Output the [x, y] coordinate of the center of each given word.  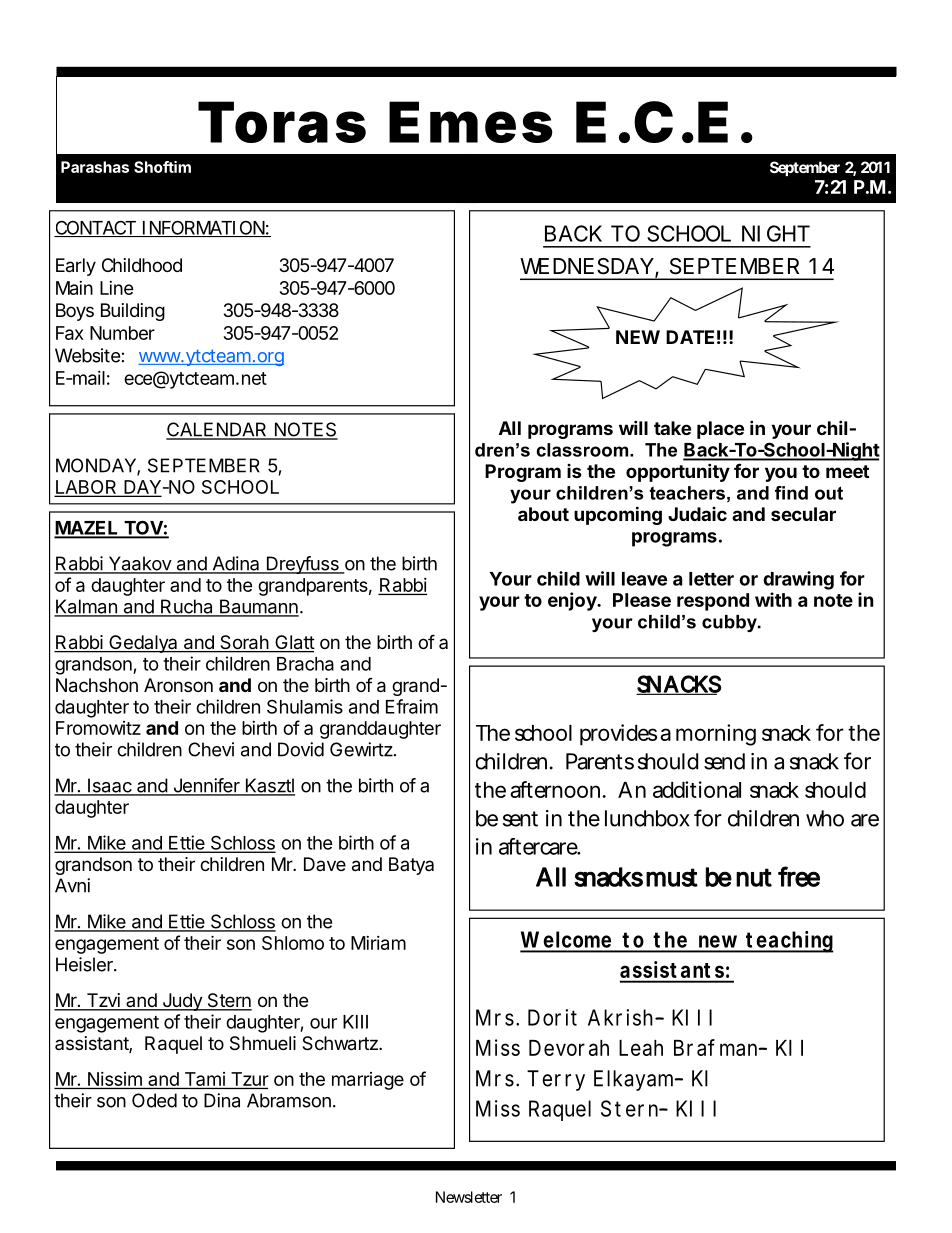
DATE [690, 337]
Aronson [178, 685]
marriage [368, 1081]
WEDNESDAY [587, 266]
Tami [205, 1079]
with [773, 599]
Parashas [95, 167]
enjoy [573, 601]
